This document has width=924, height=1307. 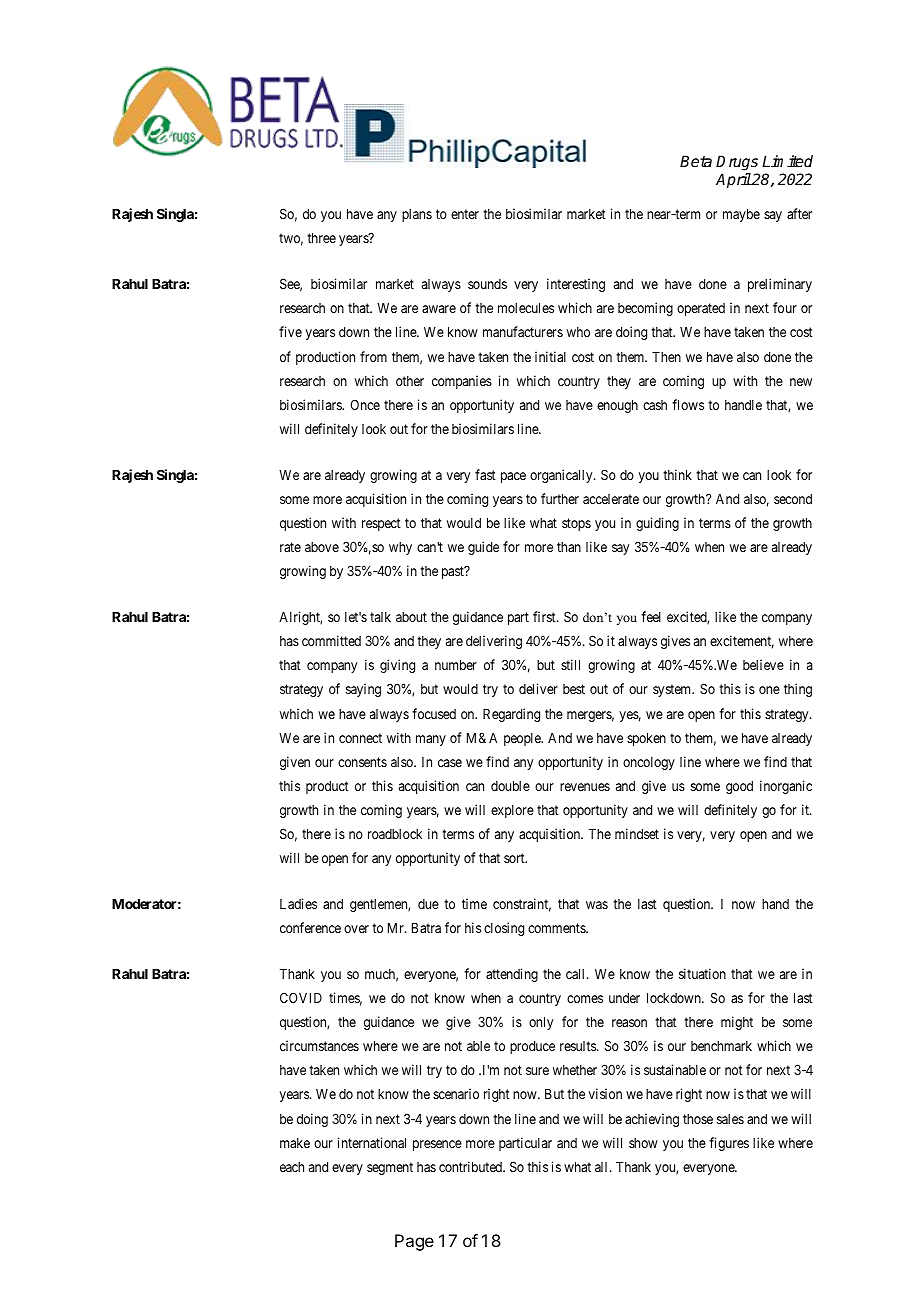 I want to click on figures, so click(x=729, y=1144).
